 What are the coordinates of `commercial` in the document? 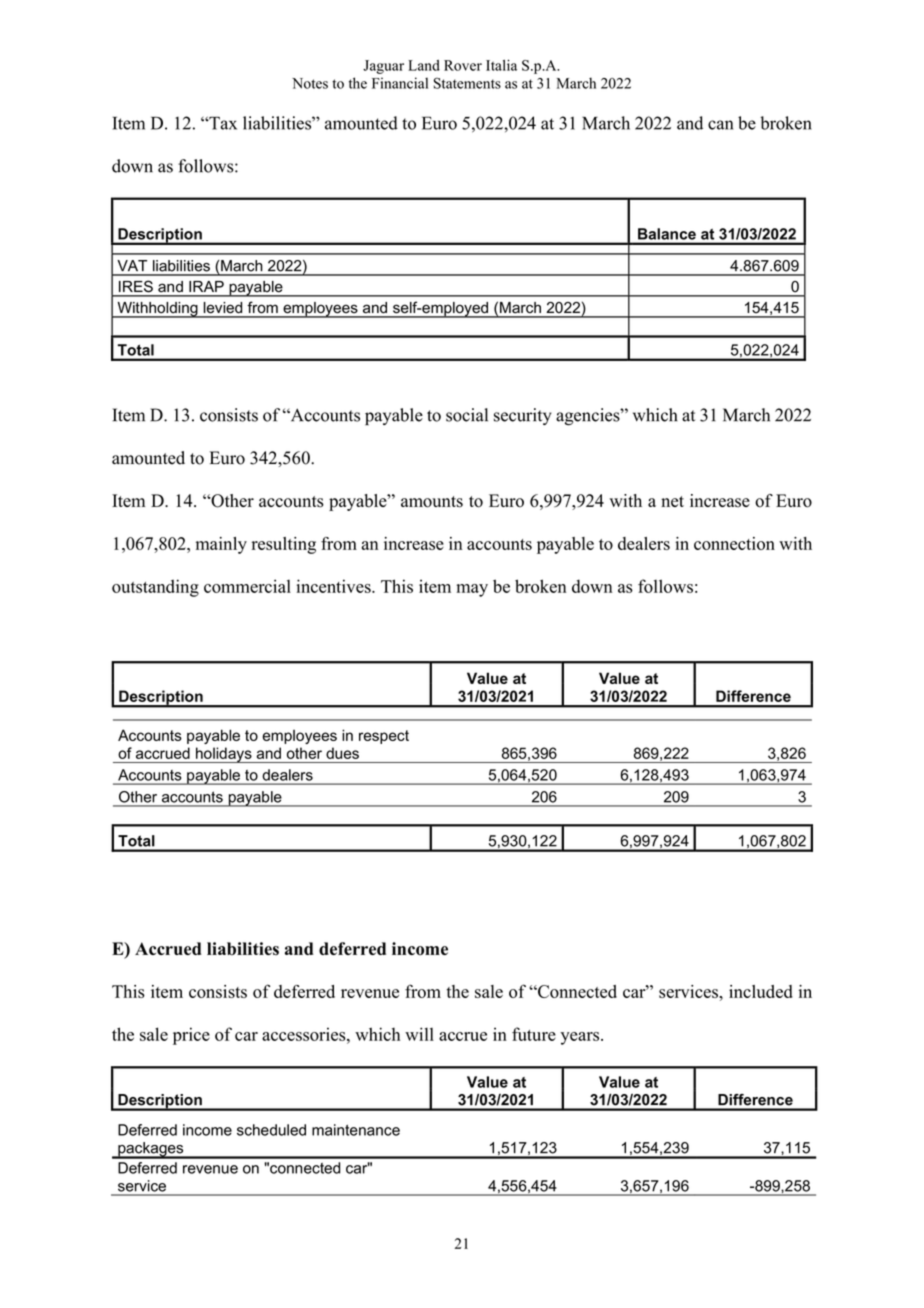 It's located at (247, 586).
